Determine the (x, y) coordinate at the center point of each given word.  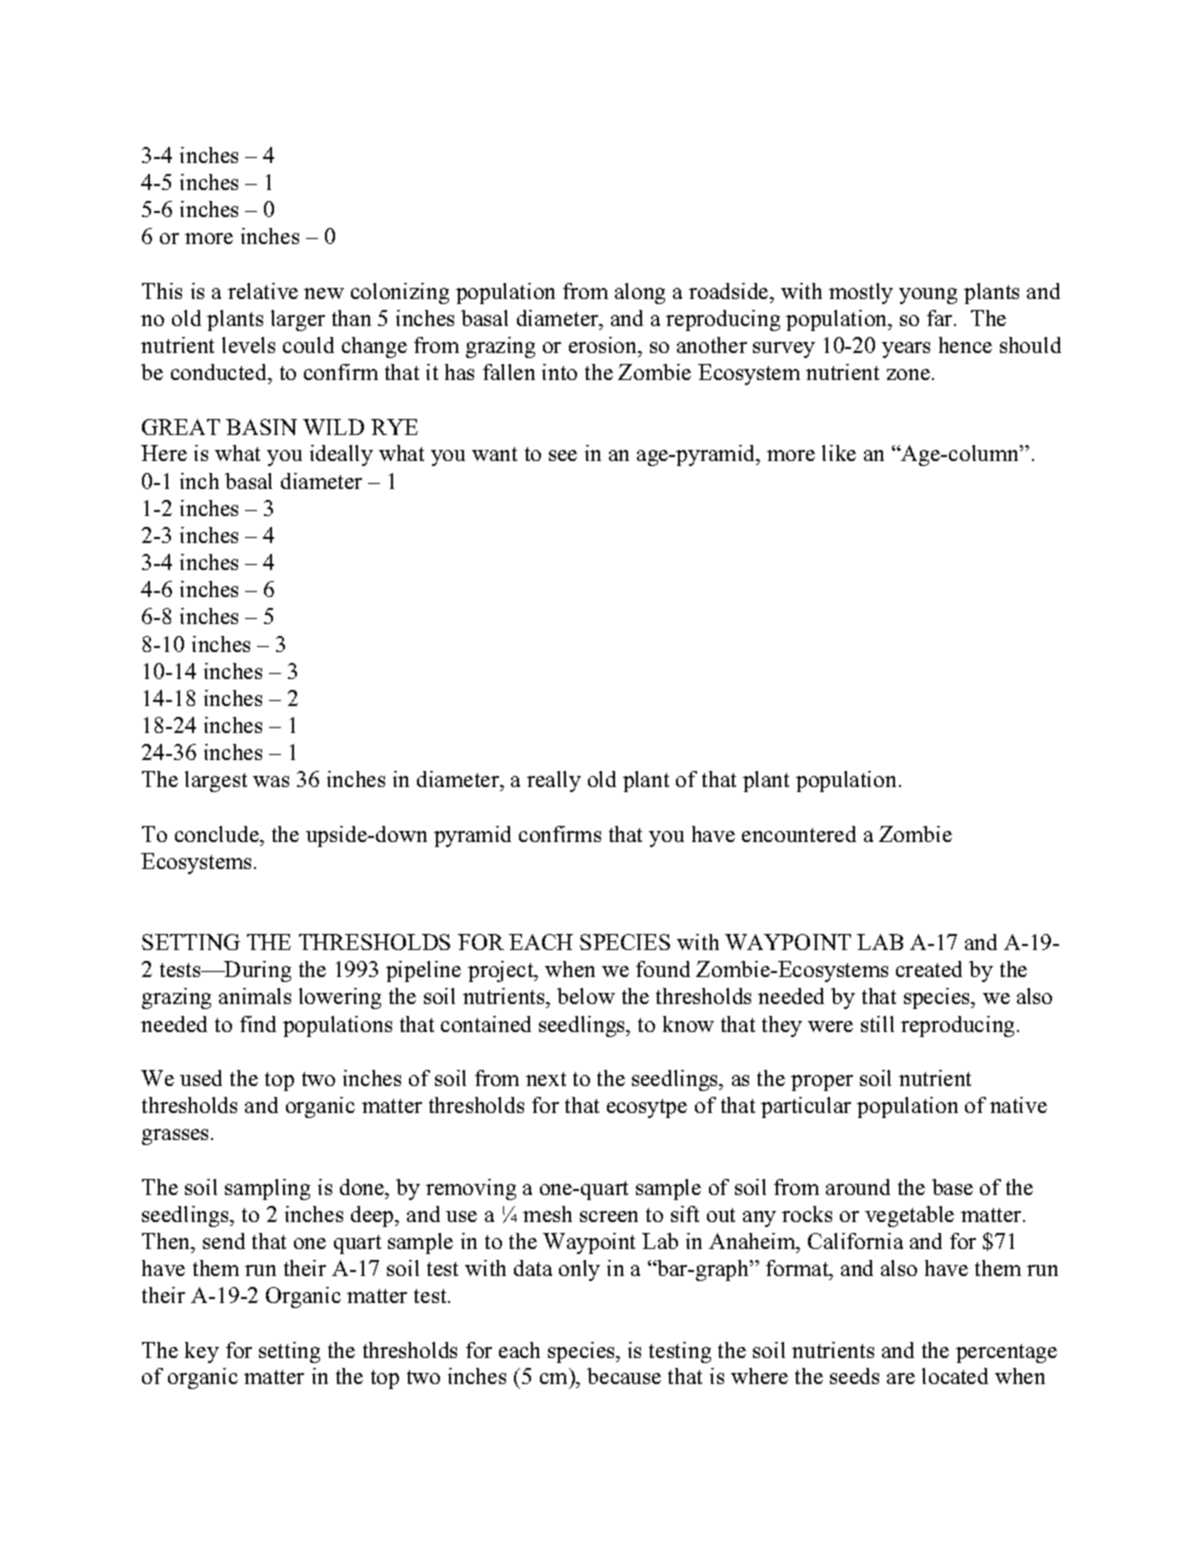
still (877, 1024)
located (955, 1376)
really (554, 781)
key (202, 1352)
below (586, 996)
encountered (799, 834)
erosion (604, 345)
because (624, 1376)
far (941, 318)
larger (298, 320)
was (271, 781)
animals (255, 996)
